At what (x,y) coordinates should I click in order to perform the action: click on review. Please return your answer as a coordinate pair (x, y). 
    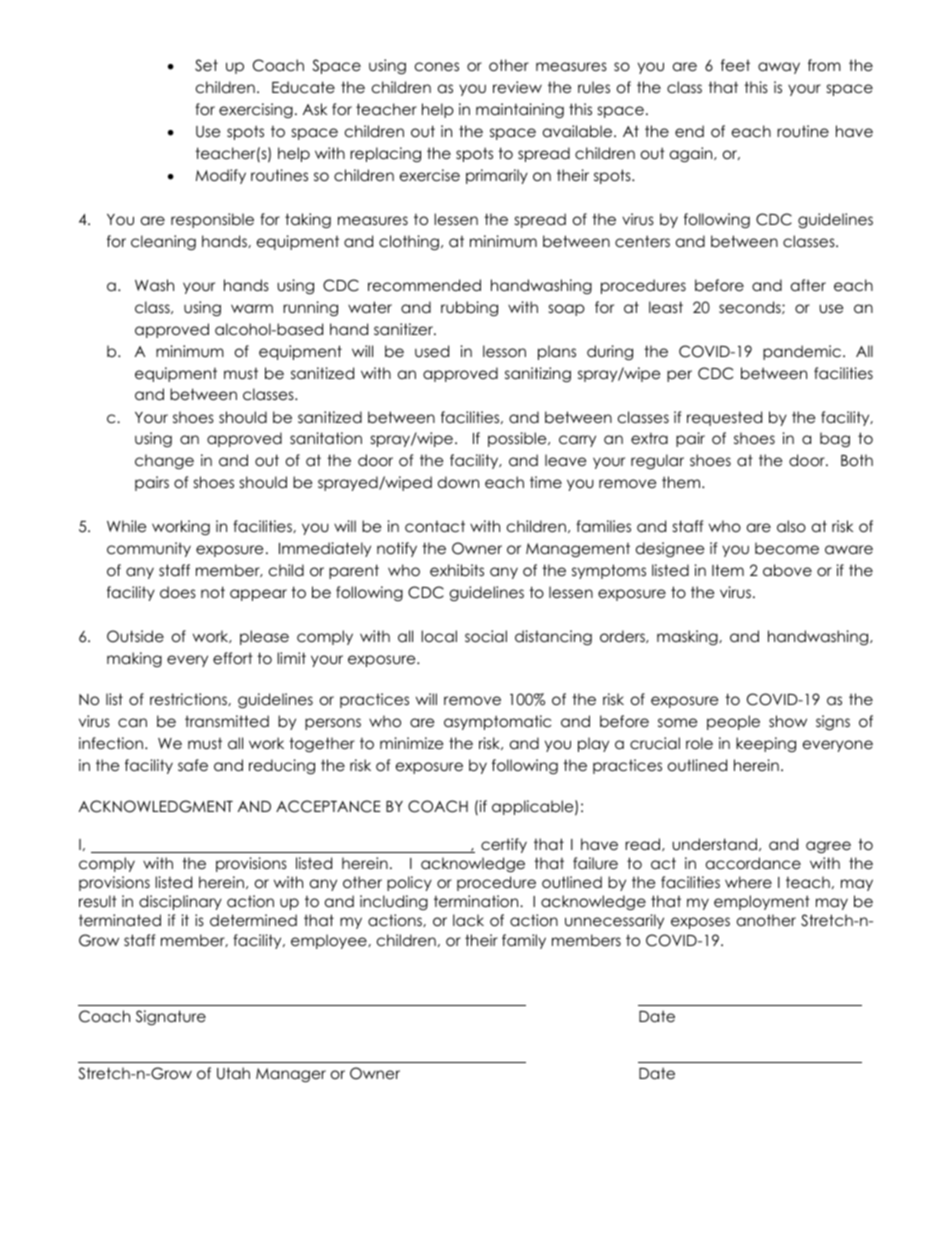
    Looking at the image, I should click on (517, 87).
